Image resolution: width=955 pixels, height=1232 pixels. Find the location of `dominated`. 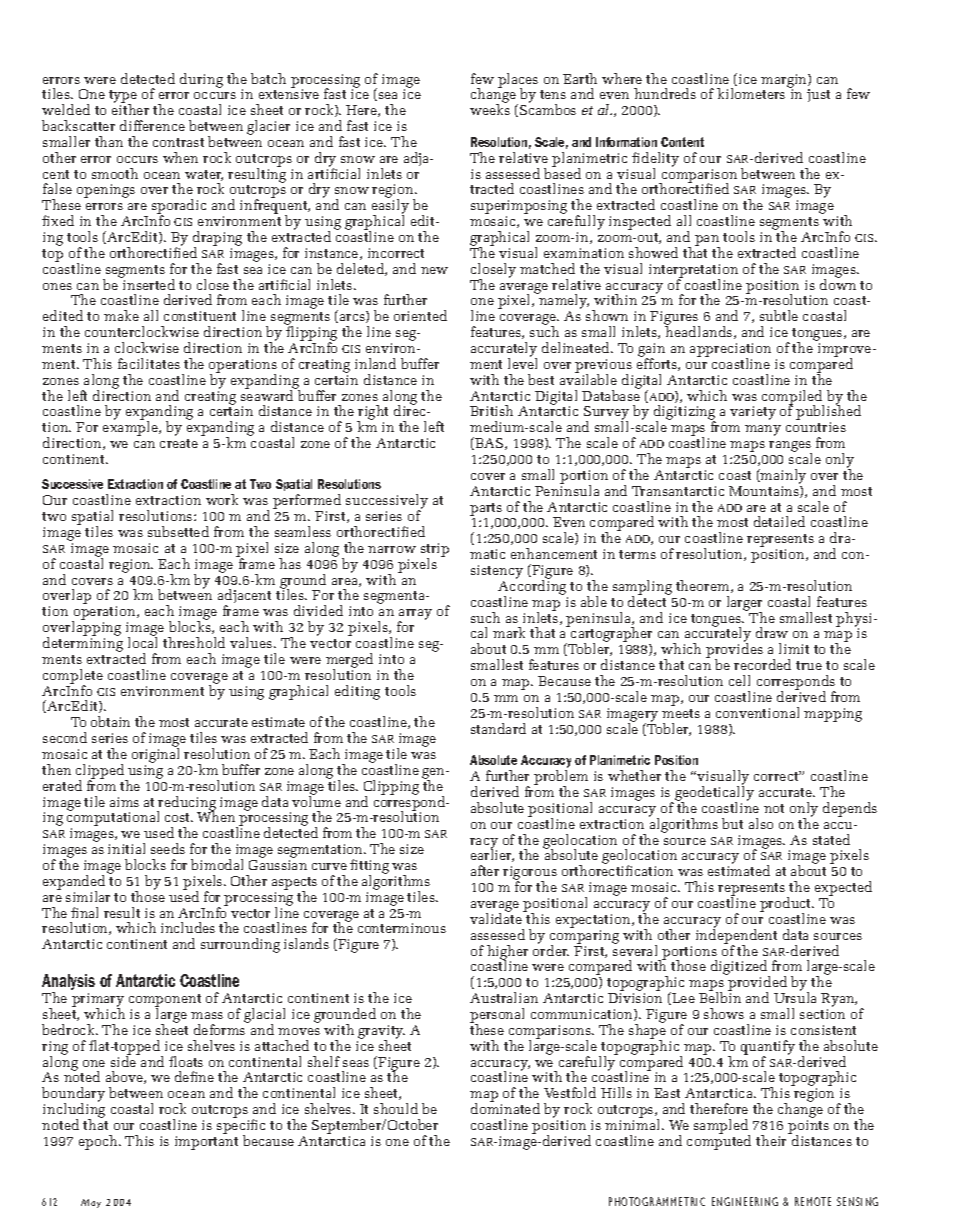

dominated is located at coordinates (505, 1108).
